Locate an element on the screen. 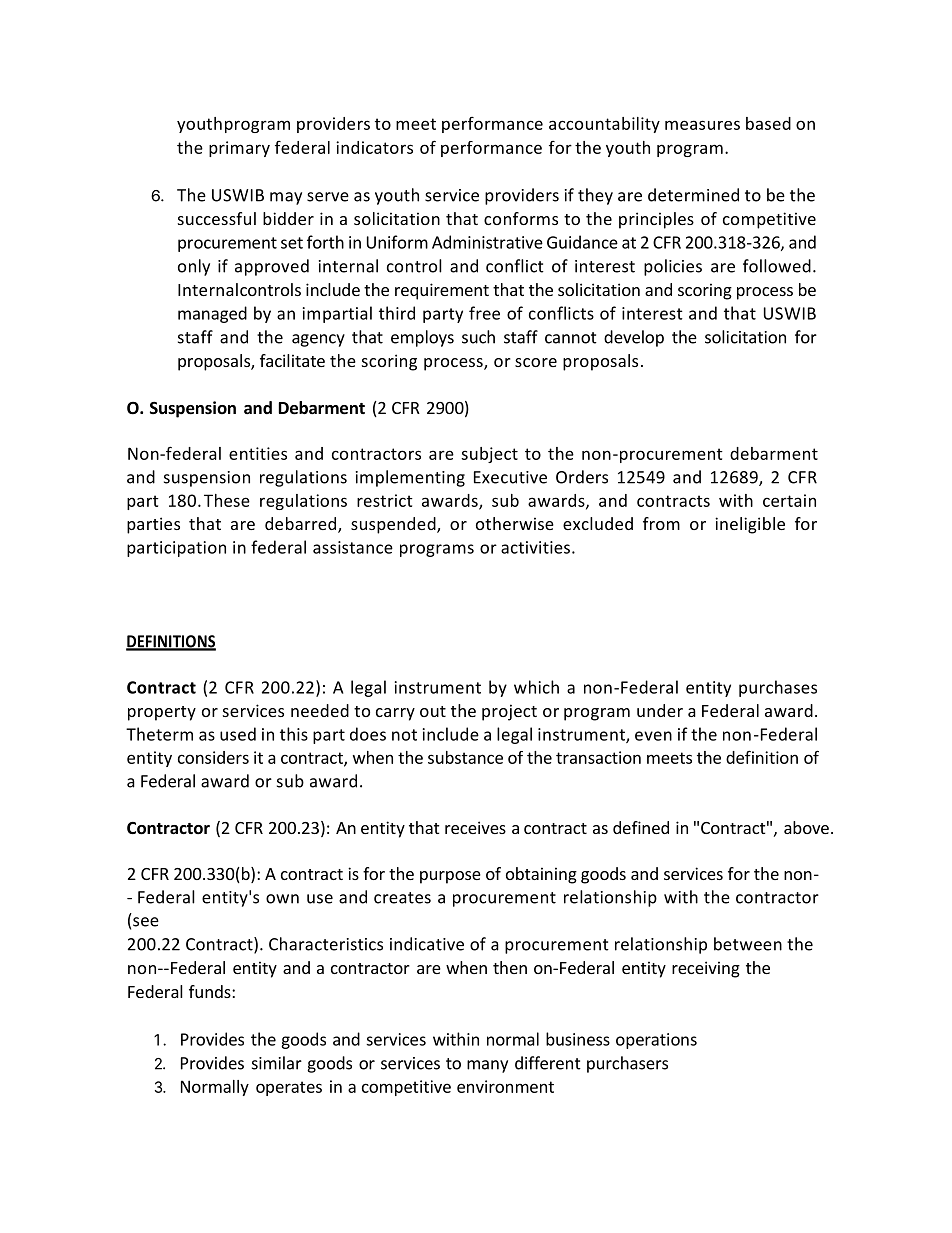 The width and height of the screenshot is (952, 1233). many is located at coordinates (487, 1066).
